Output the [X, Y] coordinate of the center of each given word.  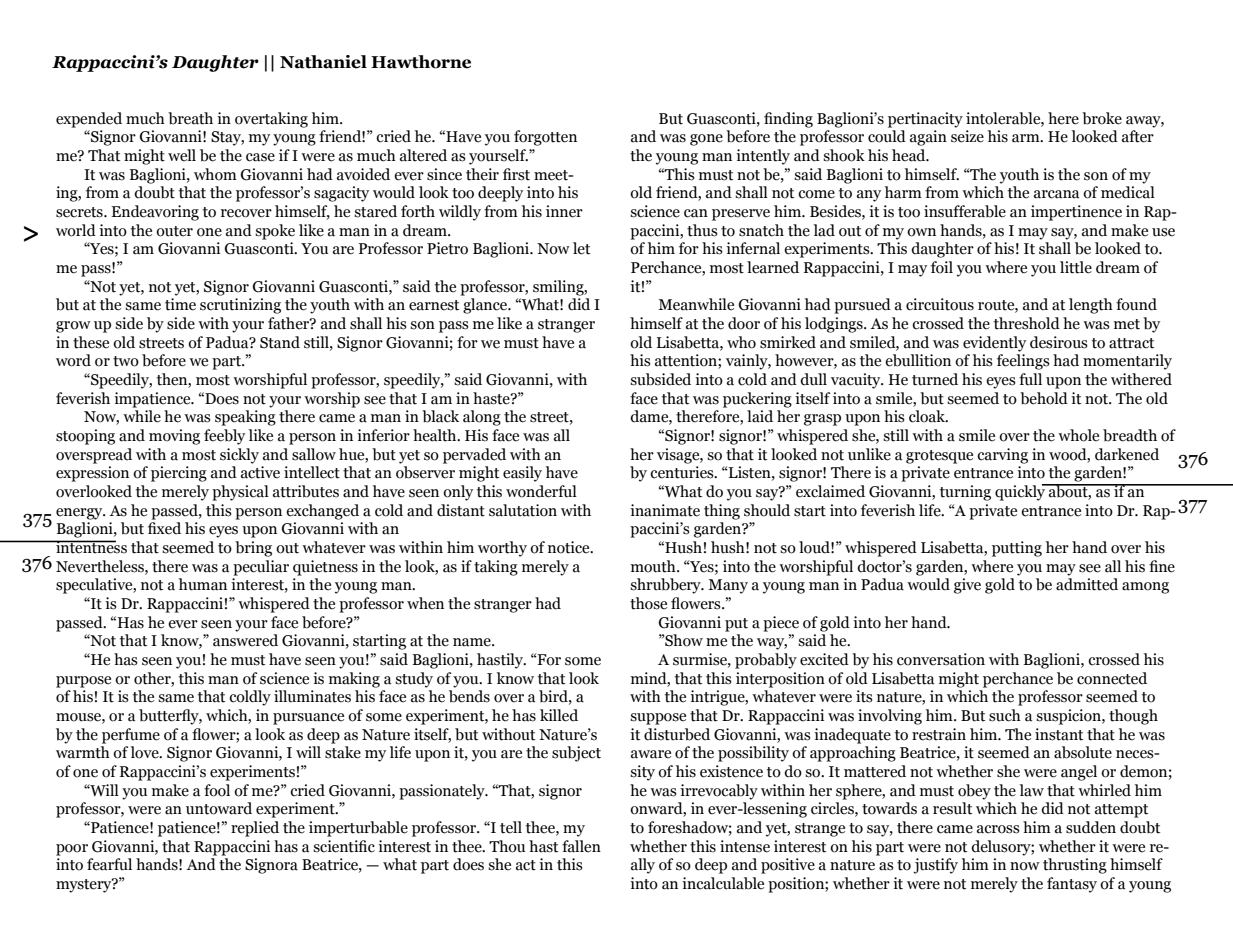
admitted [1087, 584]
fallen [581, 846]
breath [190, 118]
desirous [1059, 342]
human [203, 584]
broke [1102, 118]
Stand [280, 342]
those [648, 603]
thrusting [1075, 866]
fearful [109, 864]
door [744, 323]
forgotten [545, 138]
